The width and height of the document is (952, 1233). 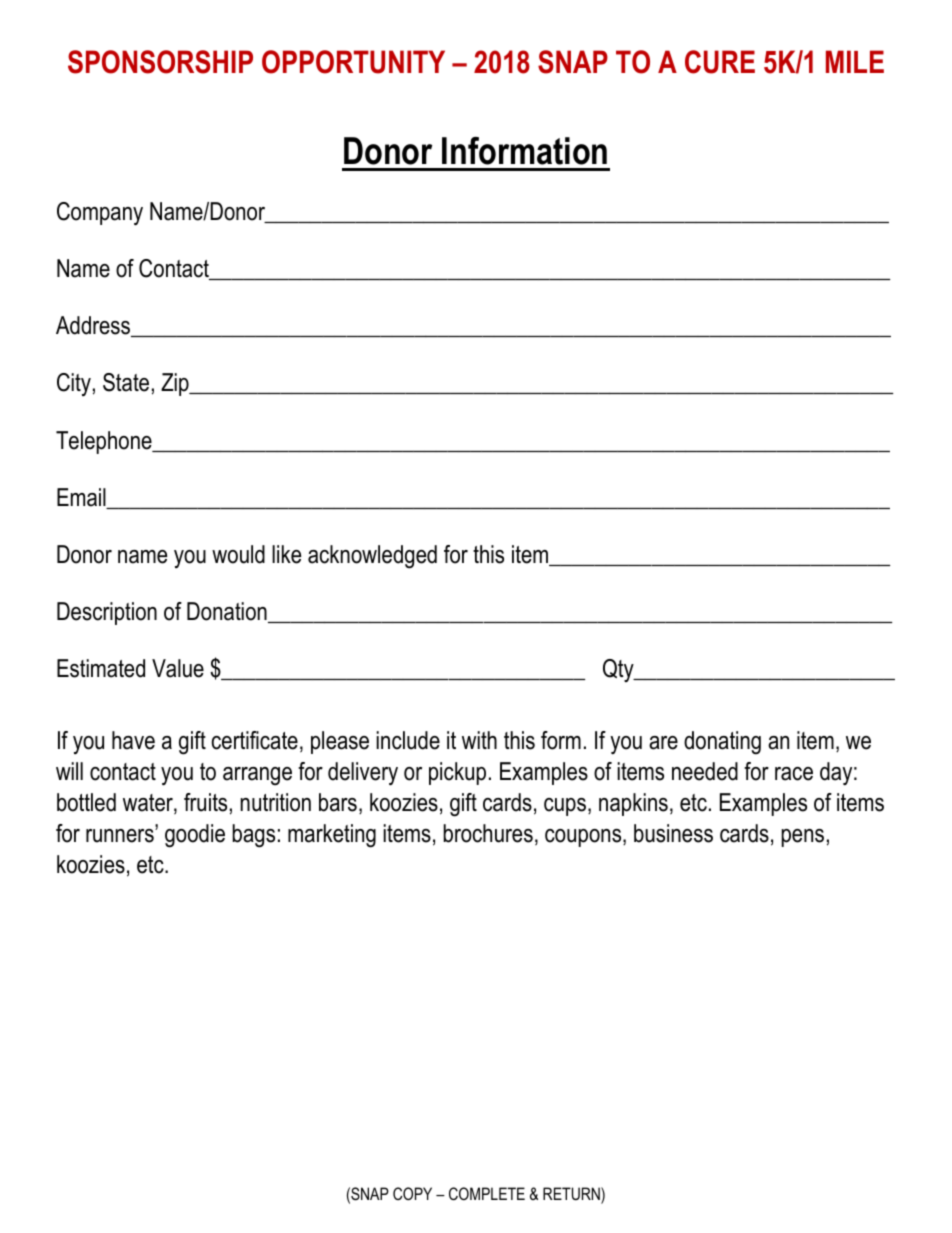 What do you see at coordinates (353, 62) in the document?
I see `OPPORTUNITY` at bounding box center [353, 62].
